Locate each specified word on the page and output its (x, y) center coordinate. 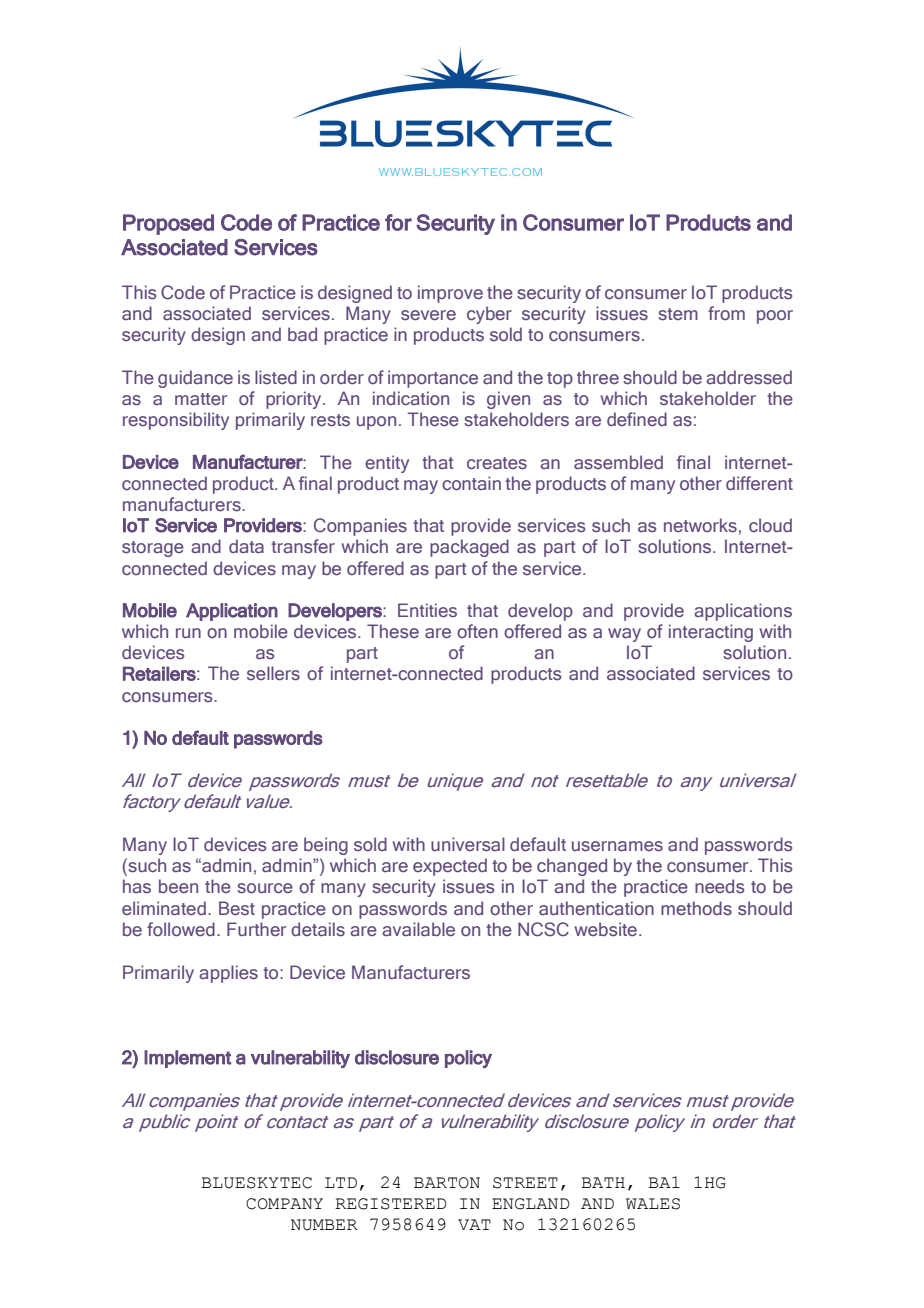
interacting (711, 633)
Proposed (168, 224)
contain (471, 483)
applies (228, 974)
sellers (273, 673)
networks (700, 525)
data (246, 546)
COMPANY (284, 1204)
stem (678, 314)
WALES (653, 1204)
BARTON (447, 1183)
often (477, 631)
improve (450, 294)
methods (696, 908)
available (418, 929)
